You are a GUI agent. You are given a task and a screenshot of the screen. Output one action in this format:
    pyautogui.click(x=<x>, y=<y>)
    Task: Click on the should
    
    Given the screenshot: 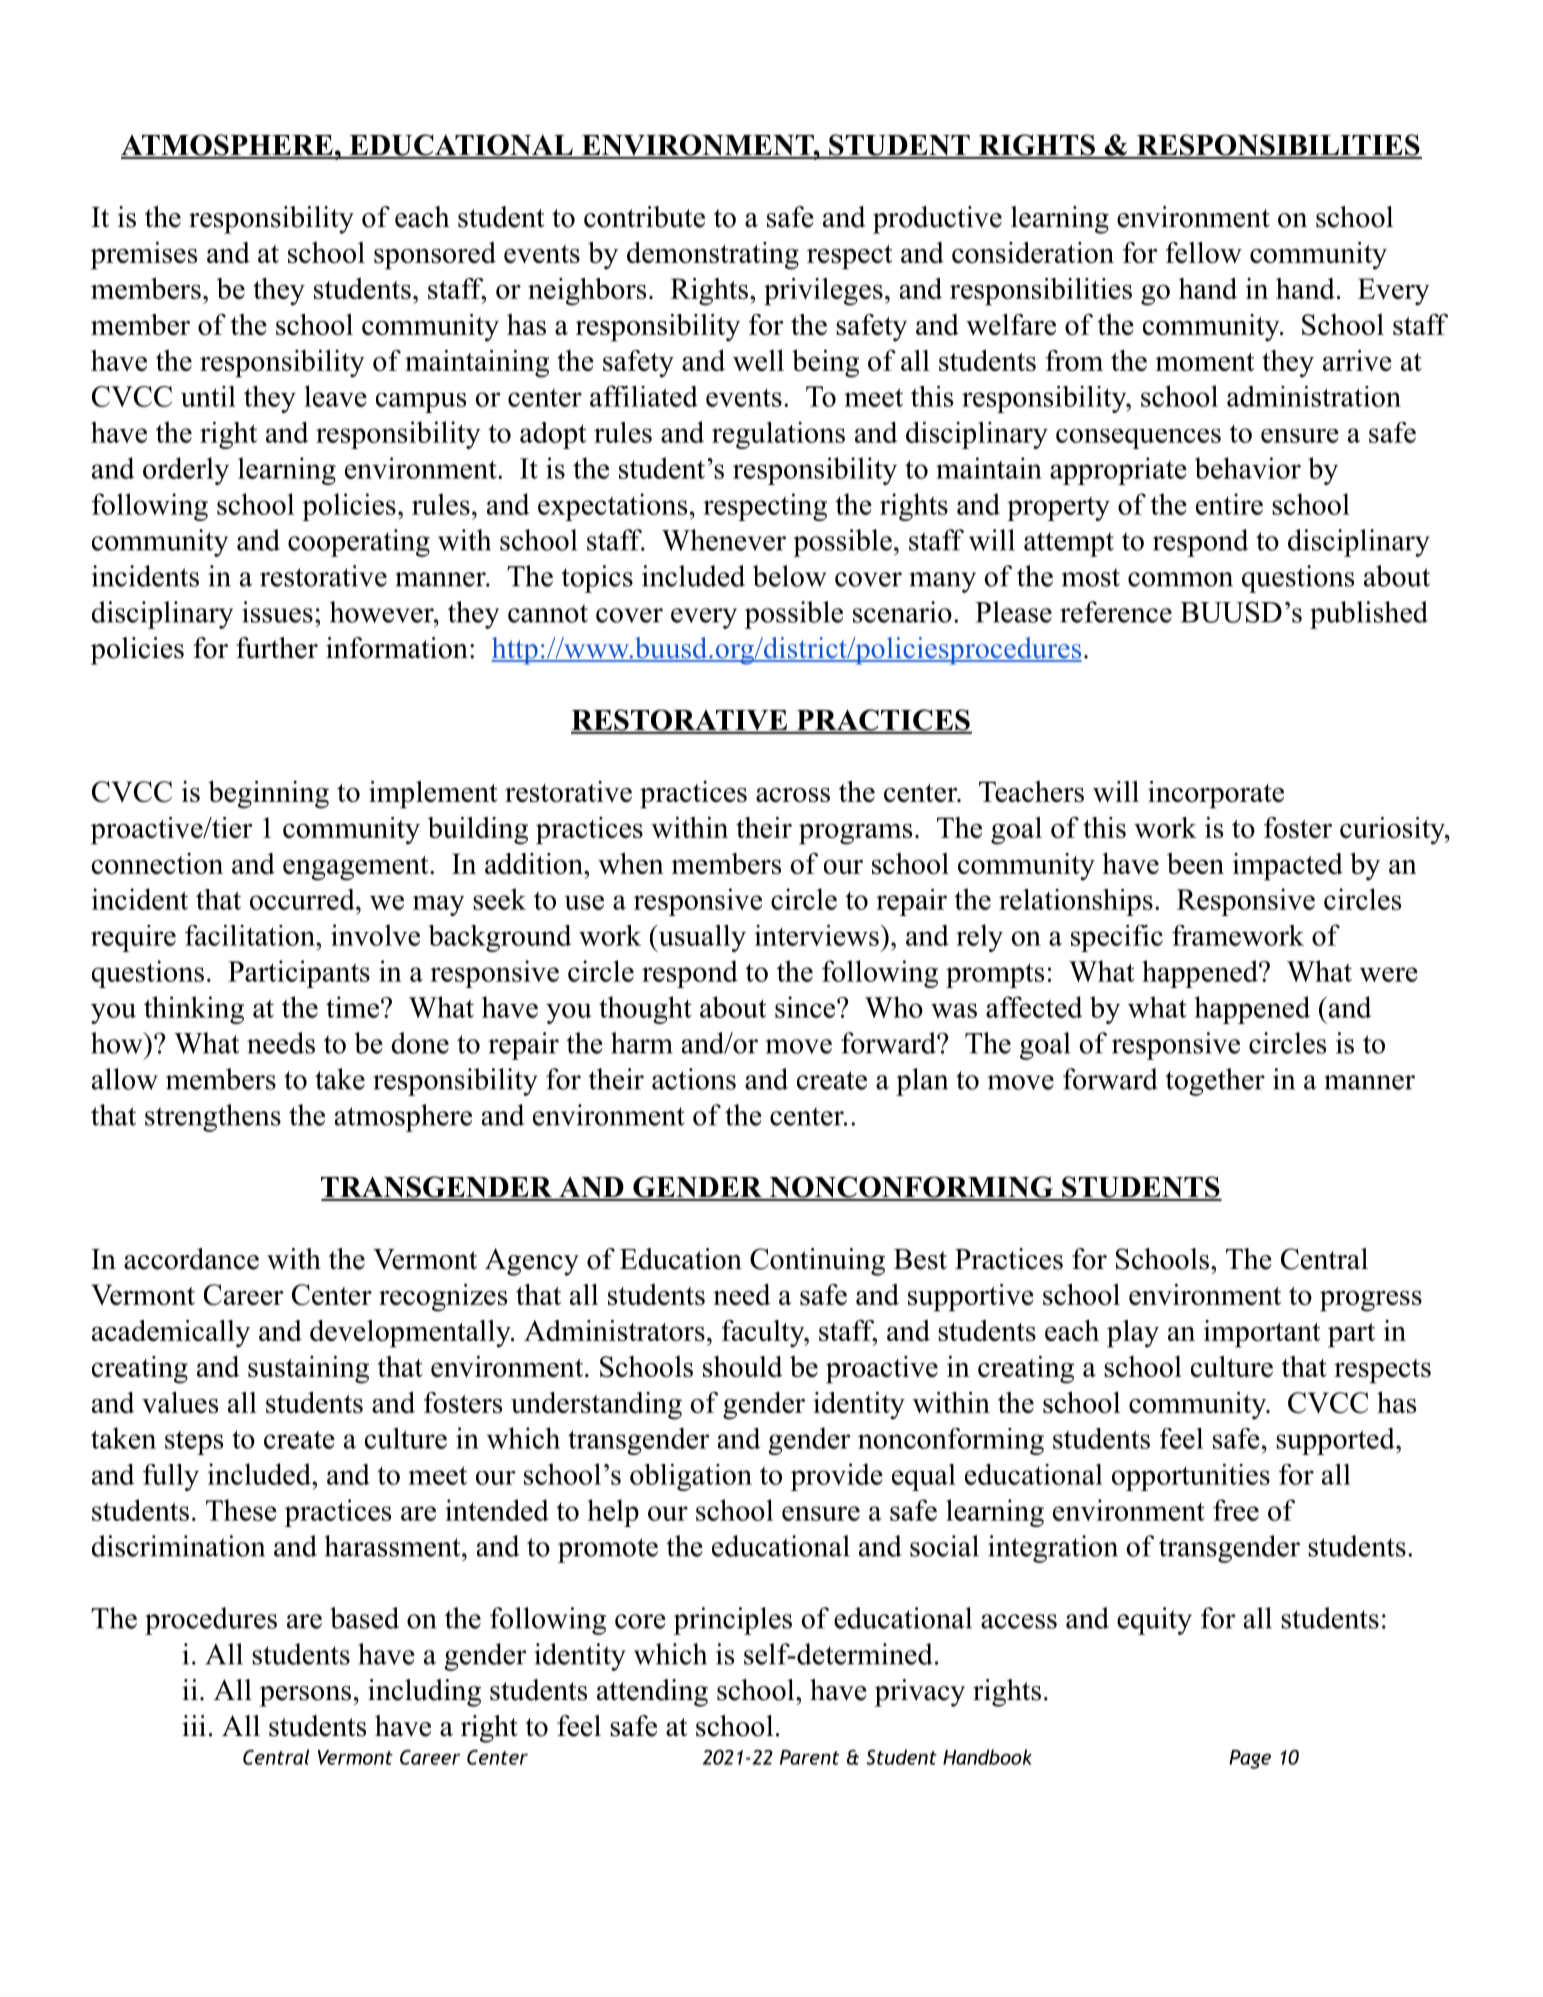 What is the action you would take?
    pyautogui.click(x=743, y=1366)
